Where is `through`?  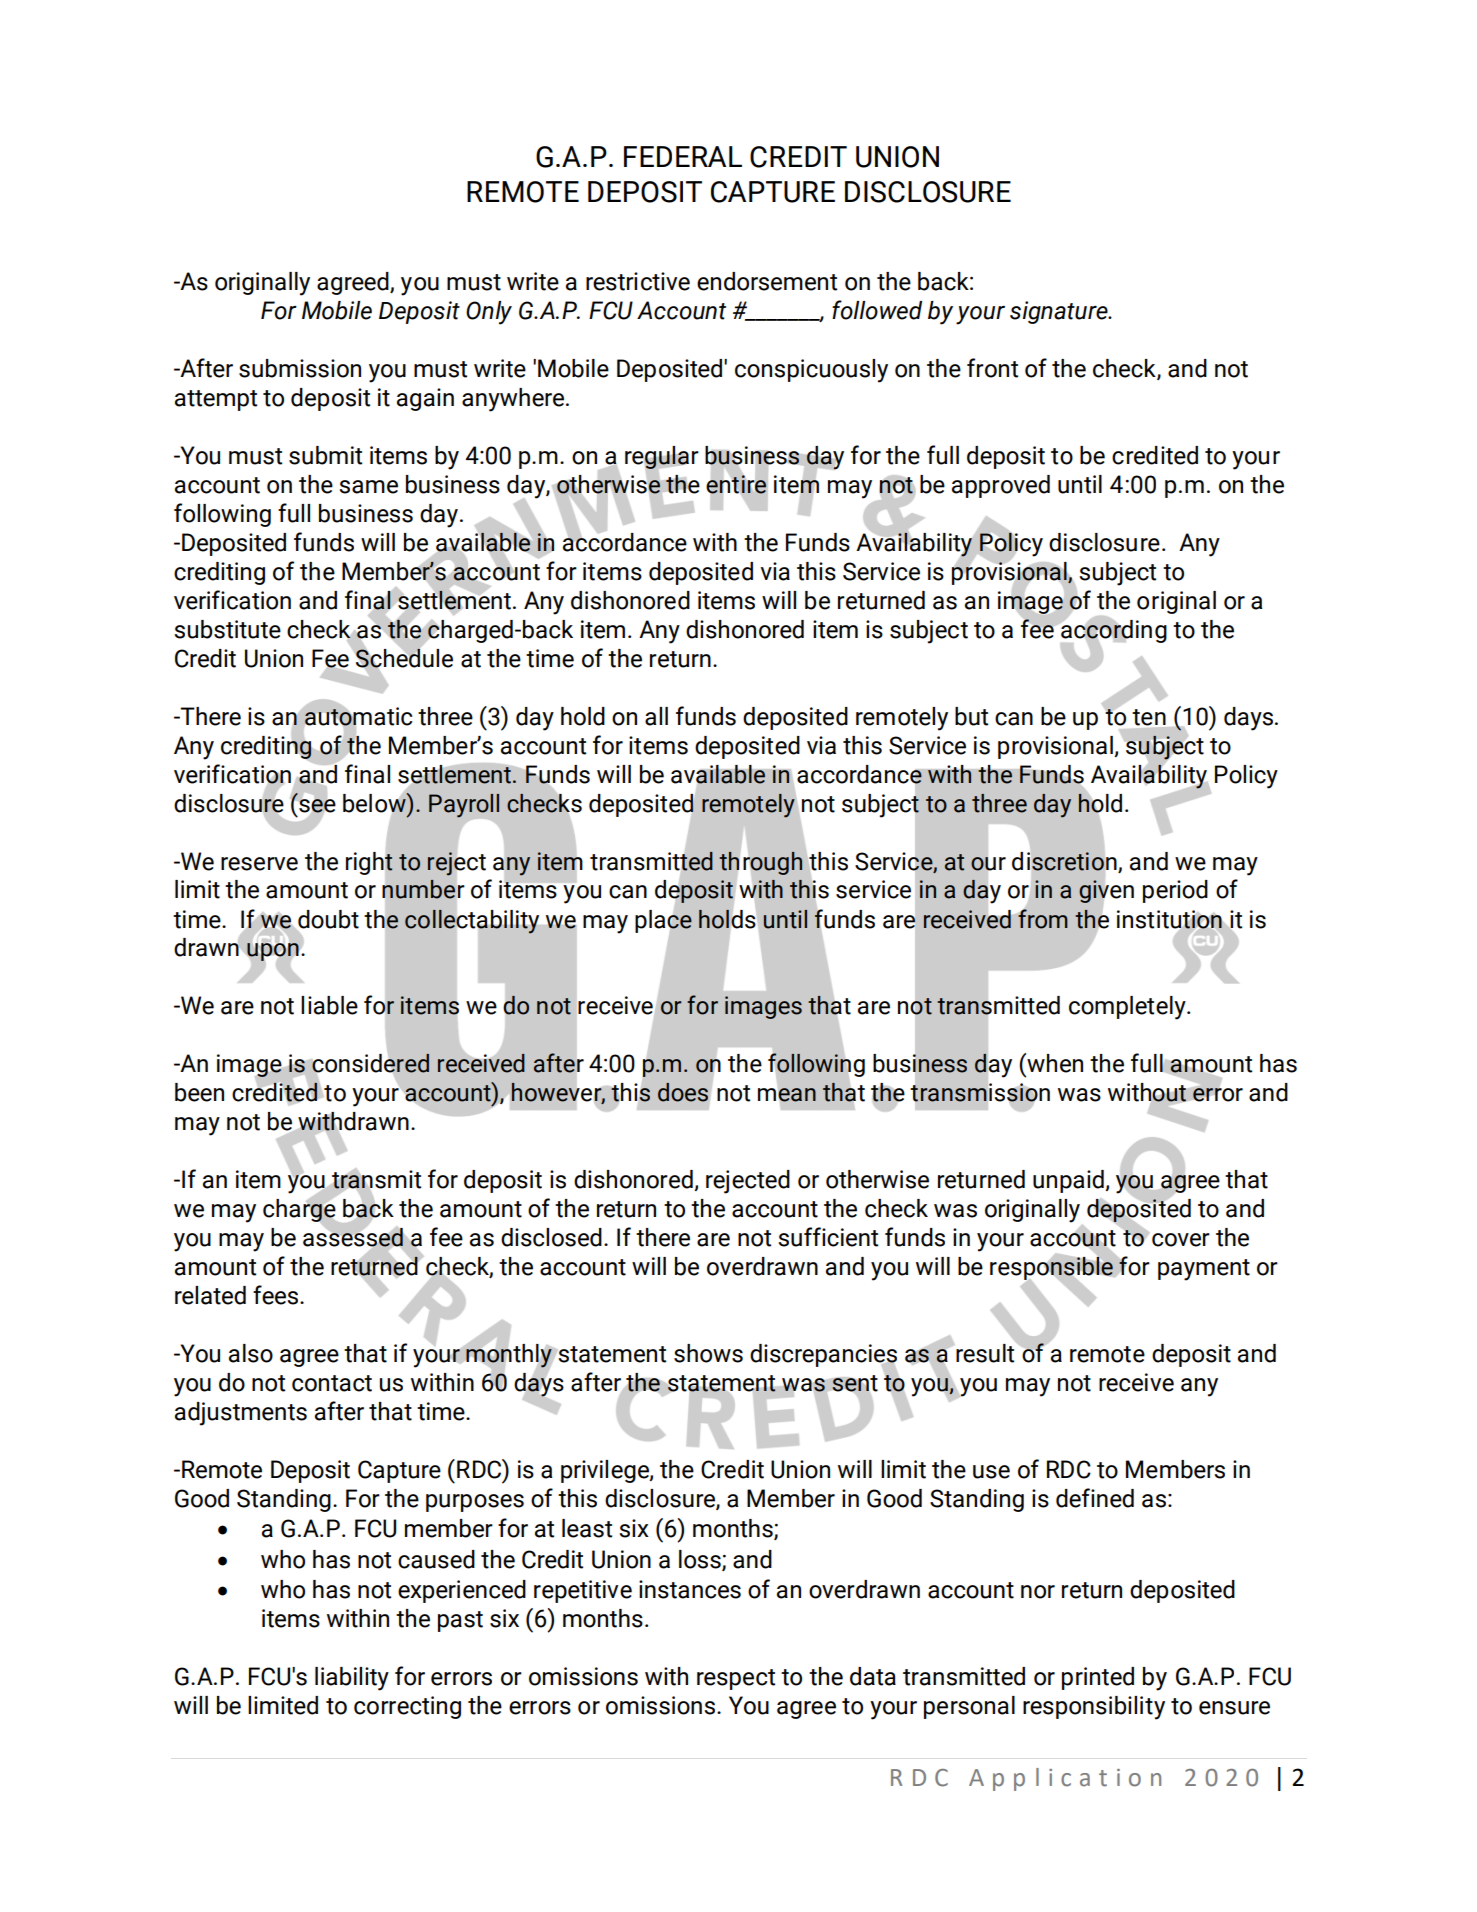 through is located at coordinates (760, 863).
